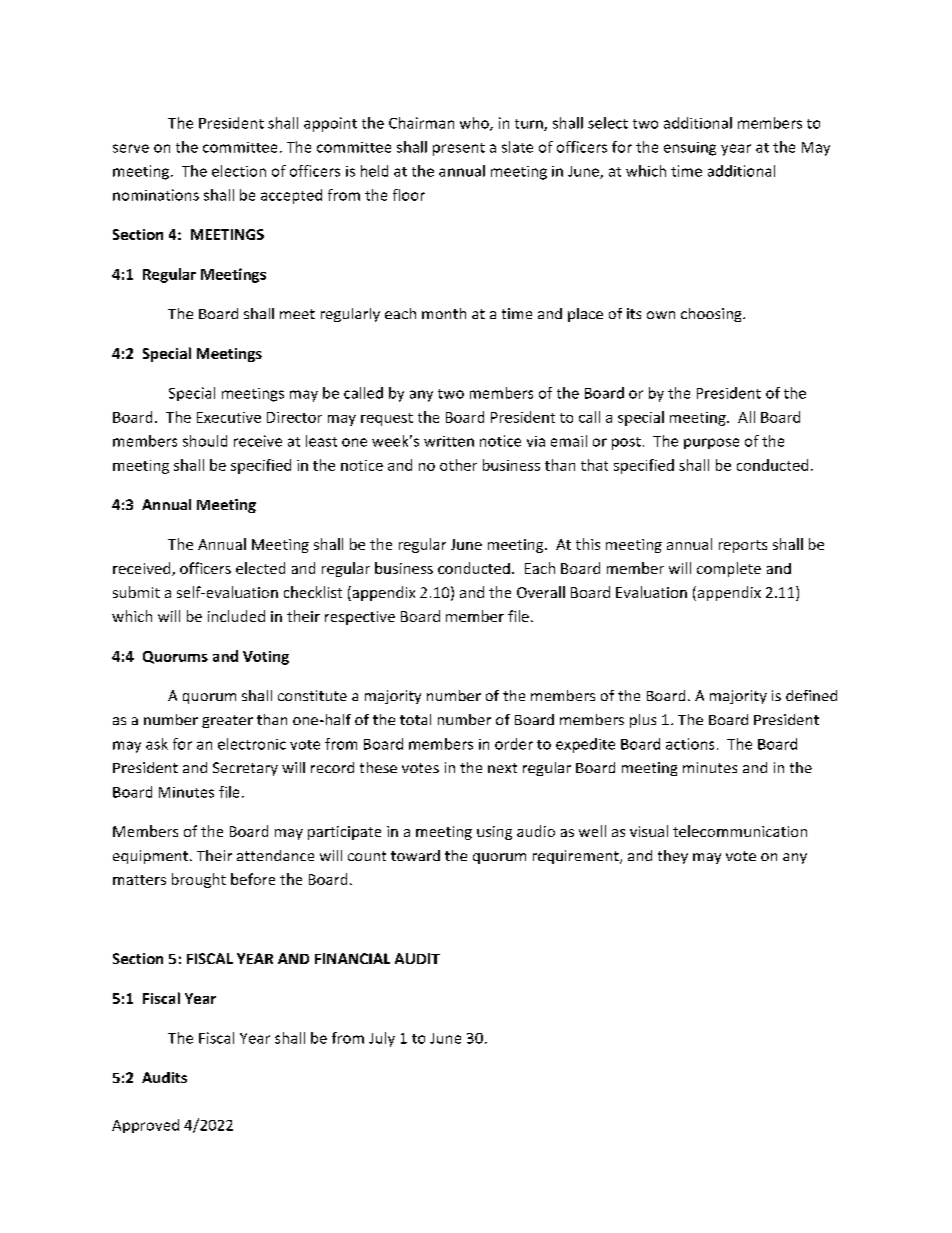 The image size is (952, 1233). I want to click on election, so click(239, 171).
